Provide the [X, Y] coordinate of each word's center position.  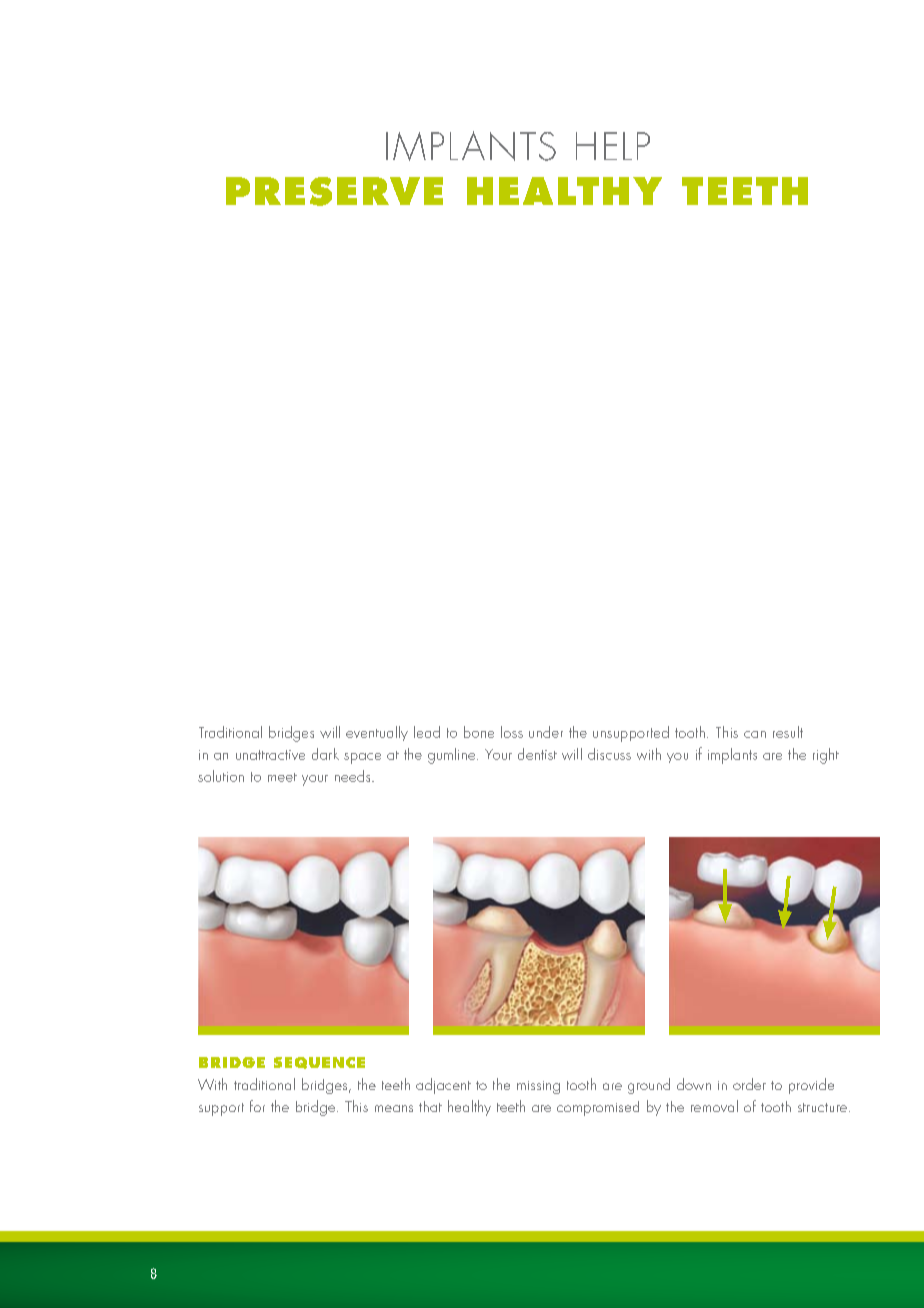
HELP [613, 146]
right [826, 756]
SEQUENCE [319, 1063]
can [755, 734]
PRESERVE [334, 191]
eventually [377, 733]
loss [512, 732]
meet [282, 777]
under [546, 732]
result [788, 732]
